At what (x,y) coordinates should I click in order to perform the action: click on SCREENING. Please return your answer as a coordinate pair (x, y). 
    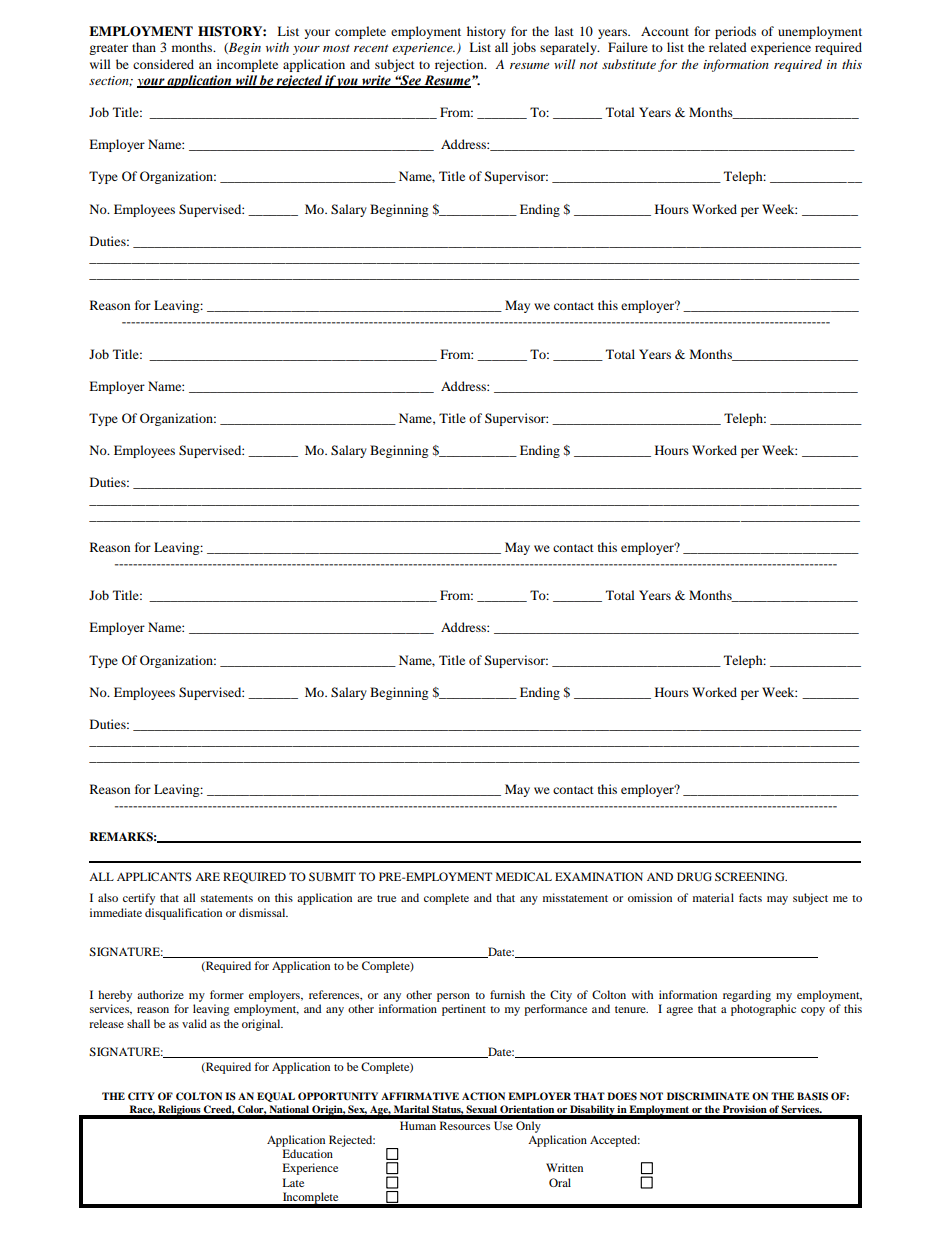
    Looking at the image, I should click on (751, 876).
